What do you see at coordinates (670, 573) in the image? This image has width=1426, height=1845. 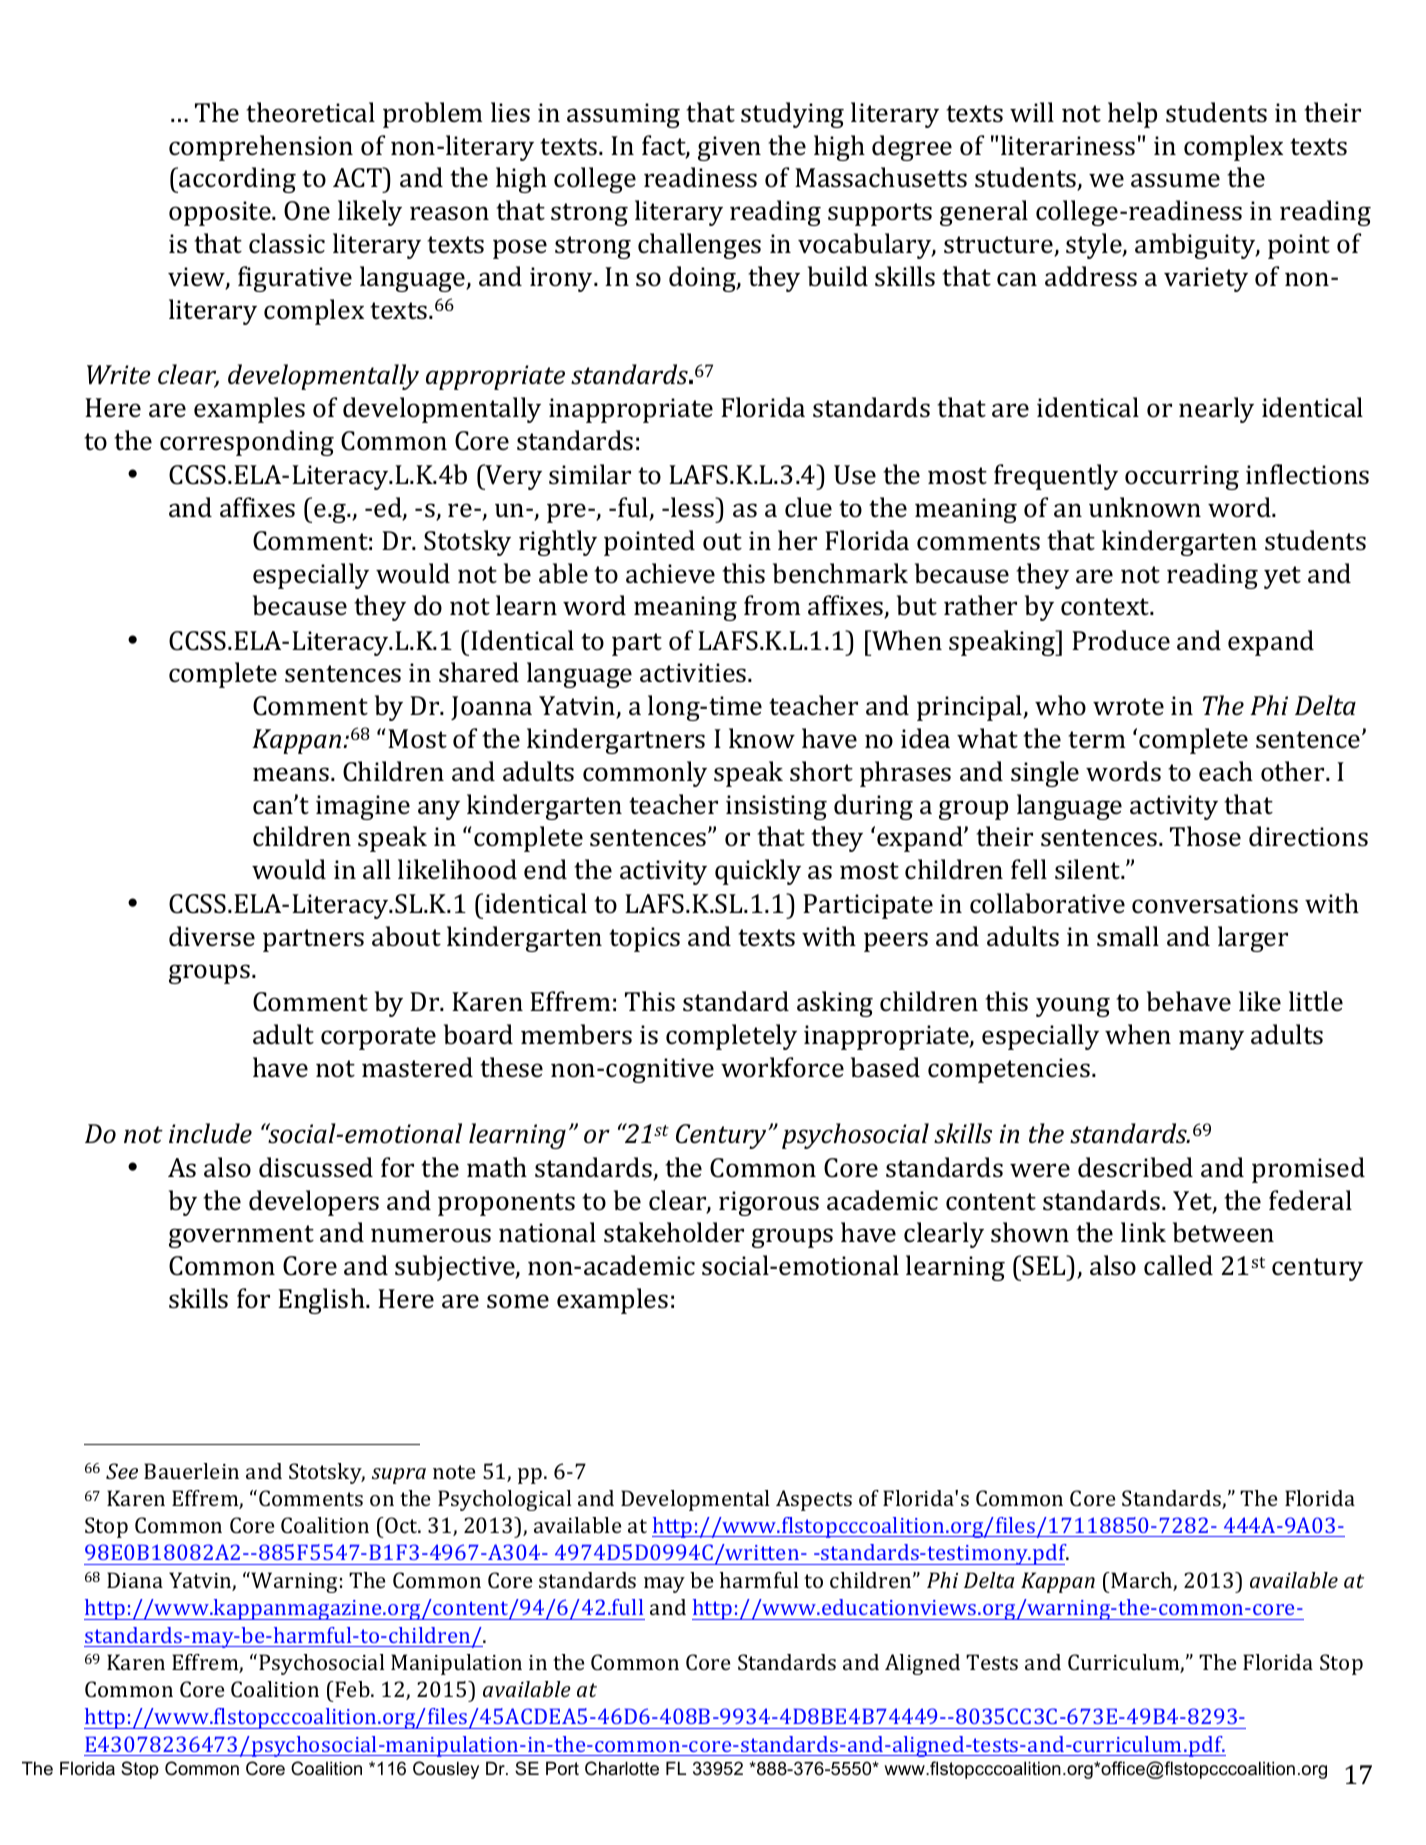 I see `achieve` at bounding box center [670, 573].
